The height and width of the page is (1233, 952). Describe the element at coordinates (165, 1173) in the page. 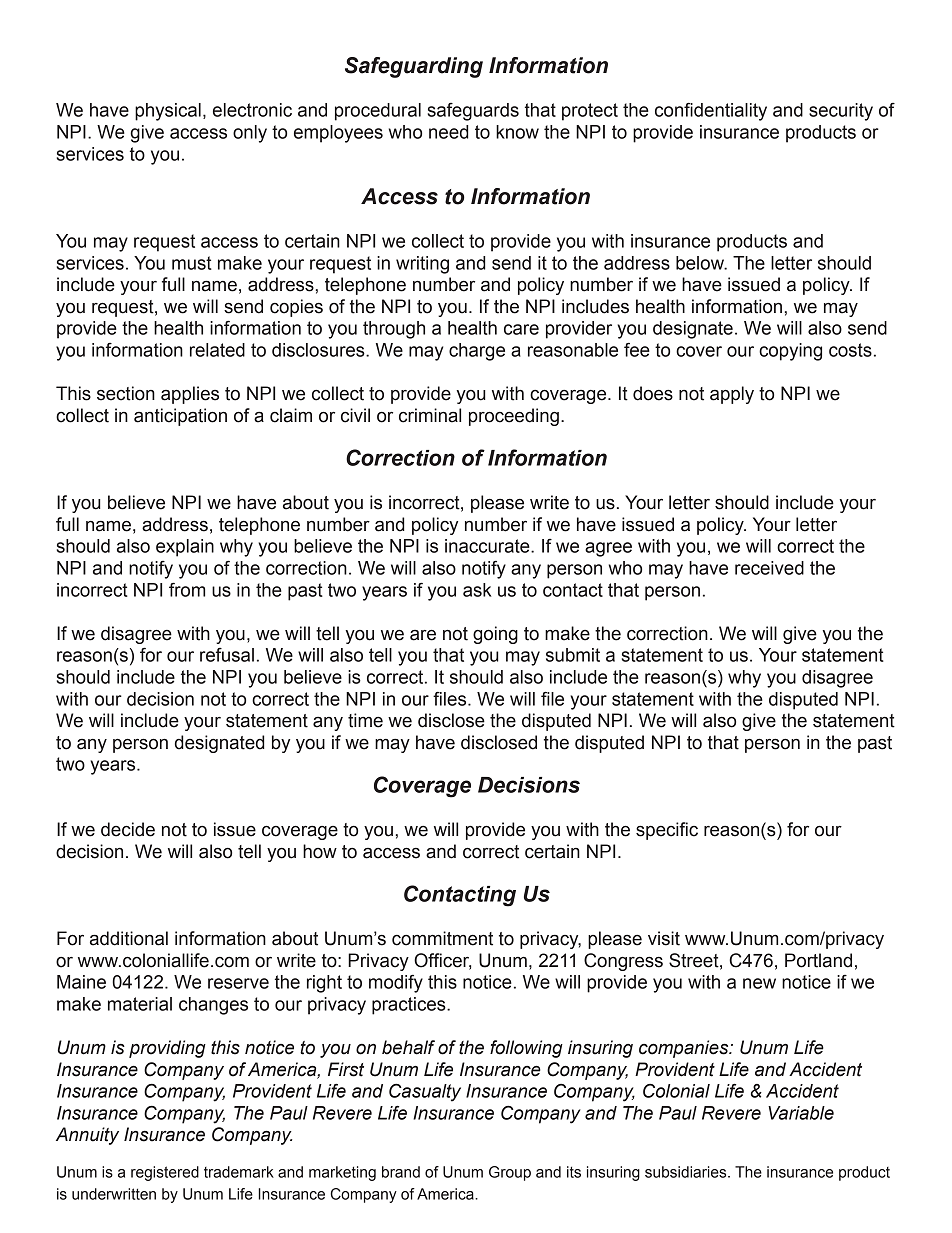

I see `registered` at that location.
